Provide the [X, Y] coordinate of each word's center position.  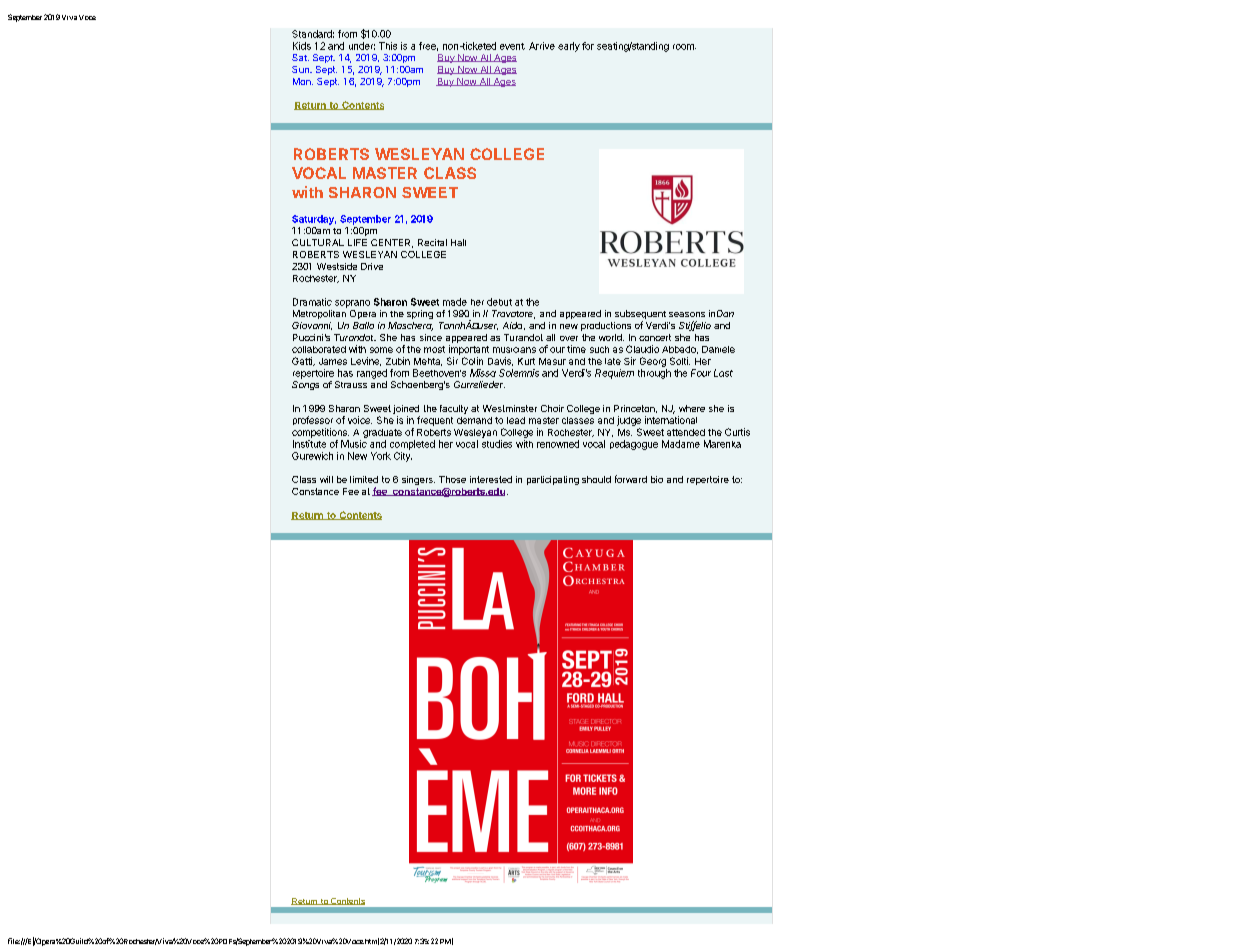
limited [364, 479]
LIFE [357, 242]
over [569, 338]
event [512, 46]
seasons [687, 314]
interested [491, 479]
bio [657, 479]
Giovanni [312, 326]
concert [655, 337]
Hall [458, 242]
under [362, 46]
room [684, 47]
